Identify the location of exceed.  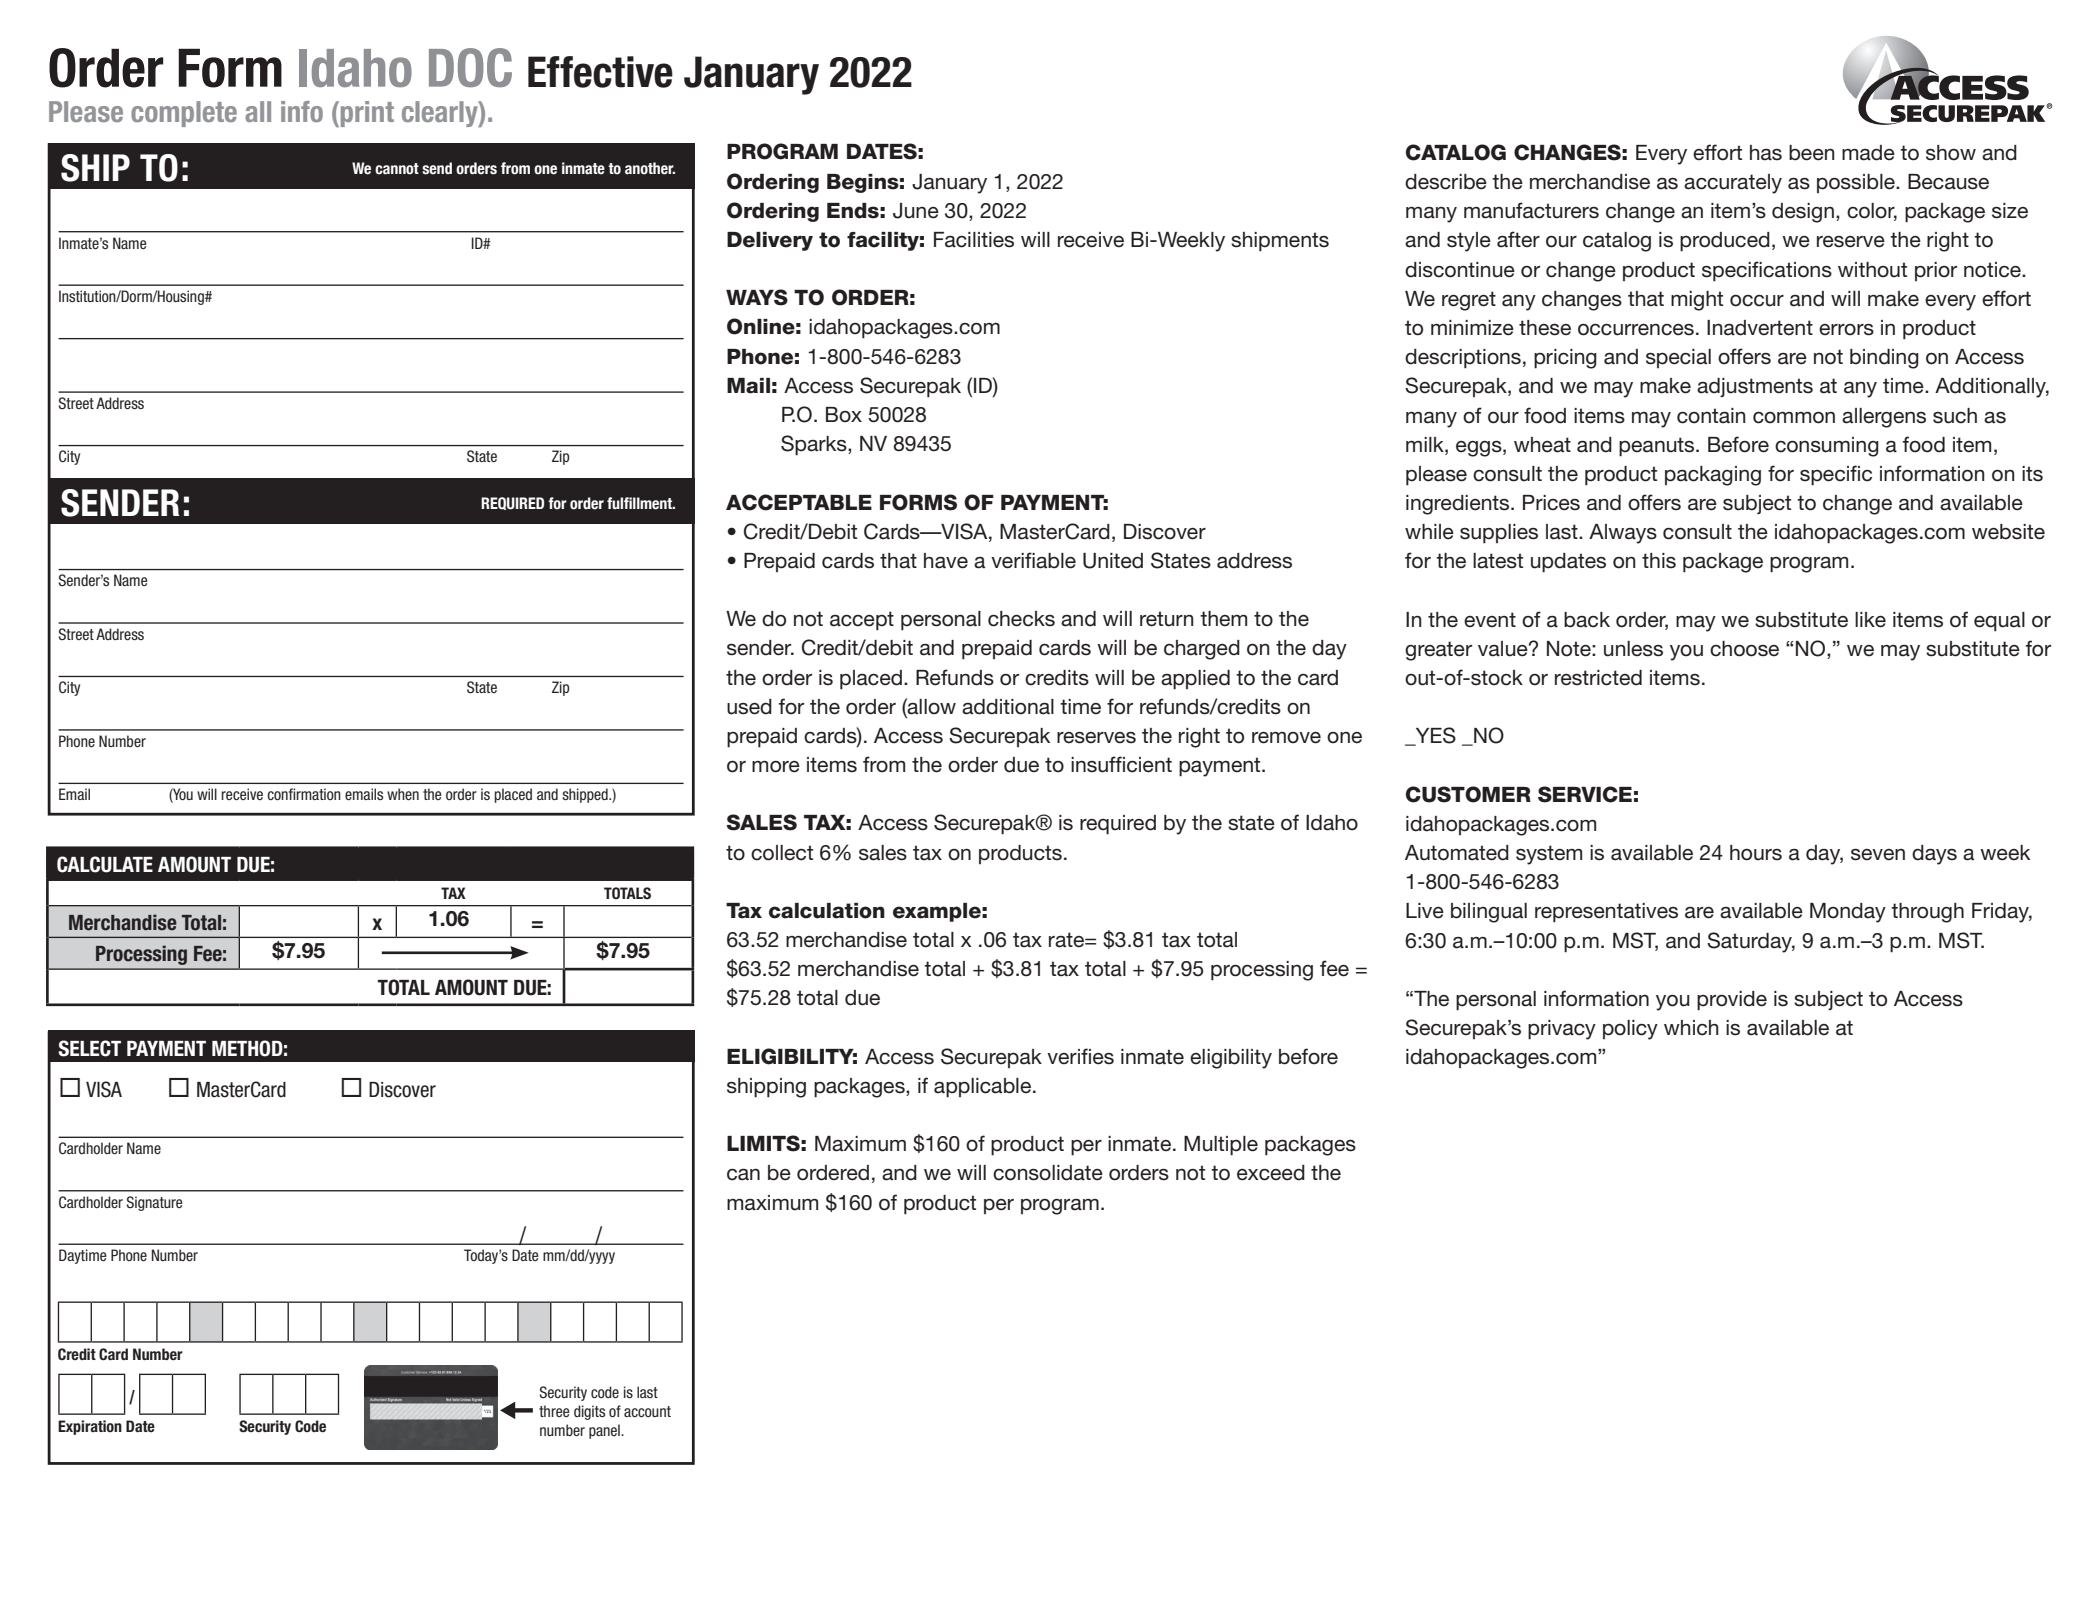
(1271, 1173).
